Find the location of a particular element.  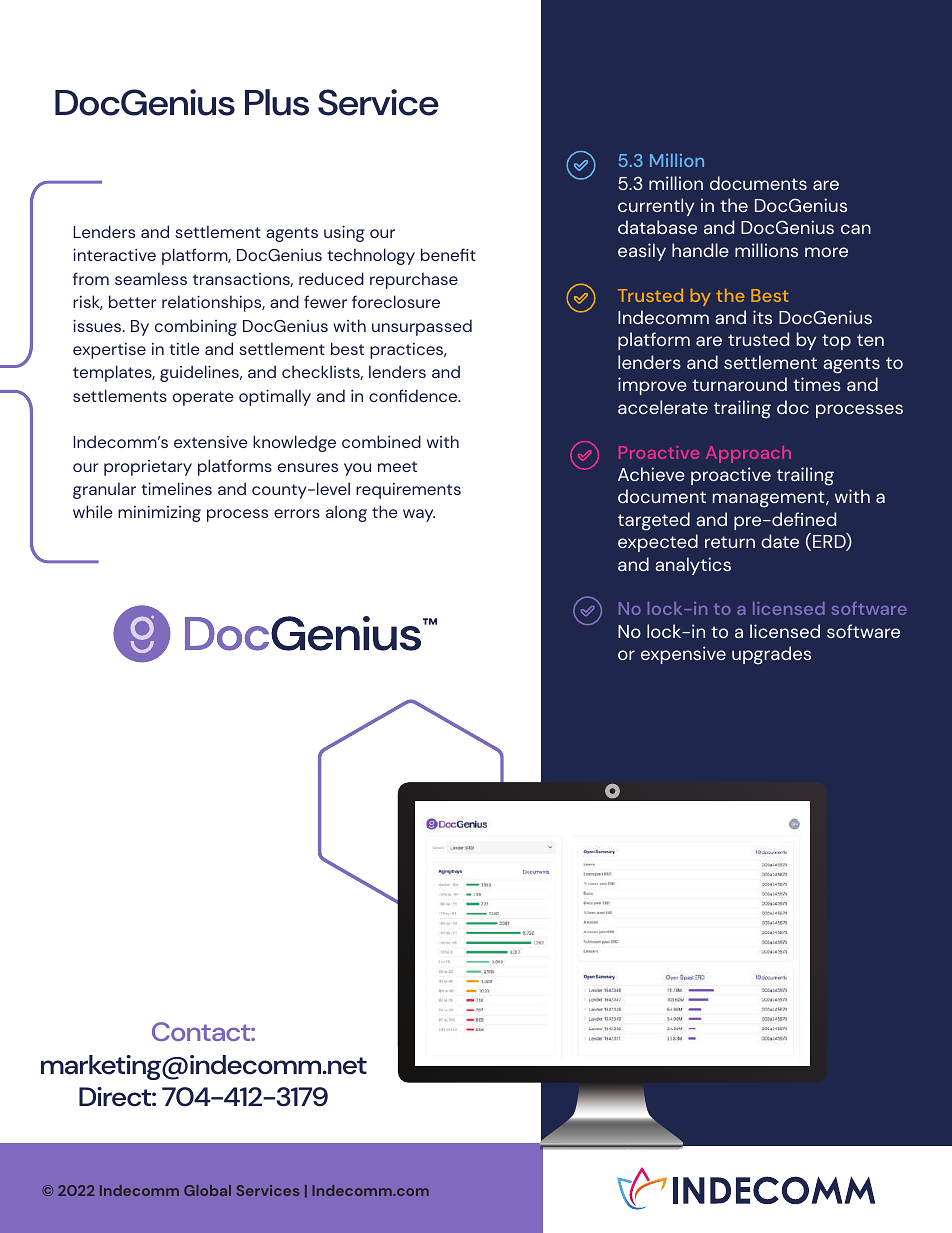

Global is located at coordinates (207, 1190).
